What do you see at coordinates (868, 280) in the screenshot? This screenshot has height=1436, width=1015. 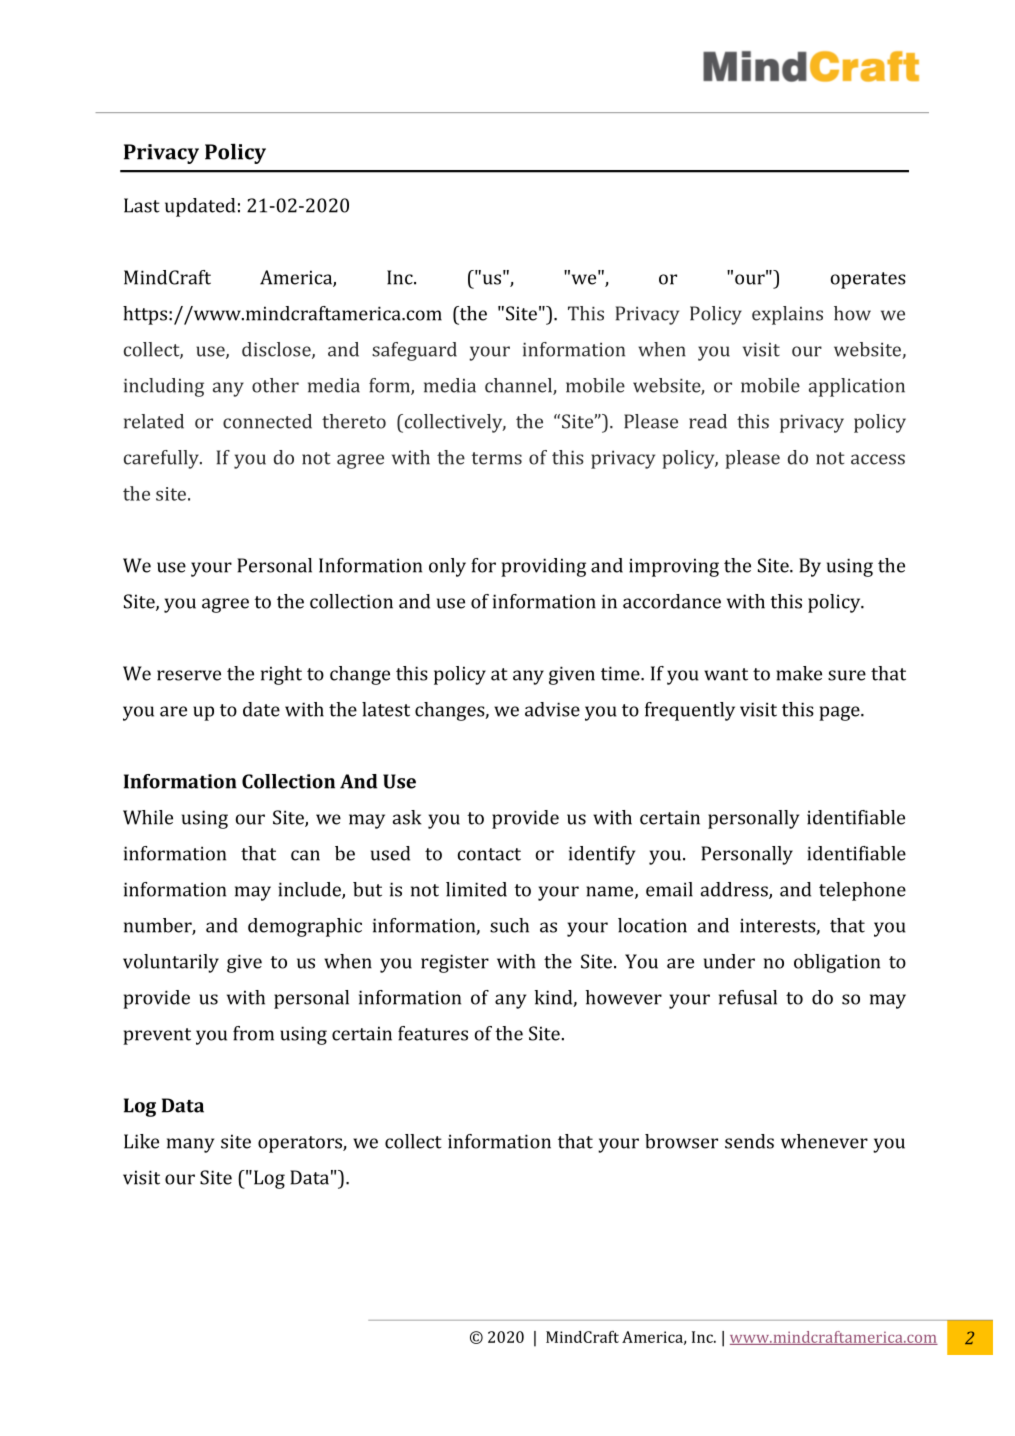 I see `operates` at bounding box center [868, 280].
